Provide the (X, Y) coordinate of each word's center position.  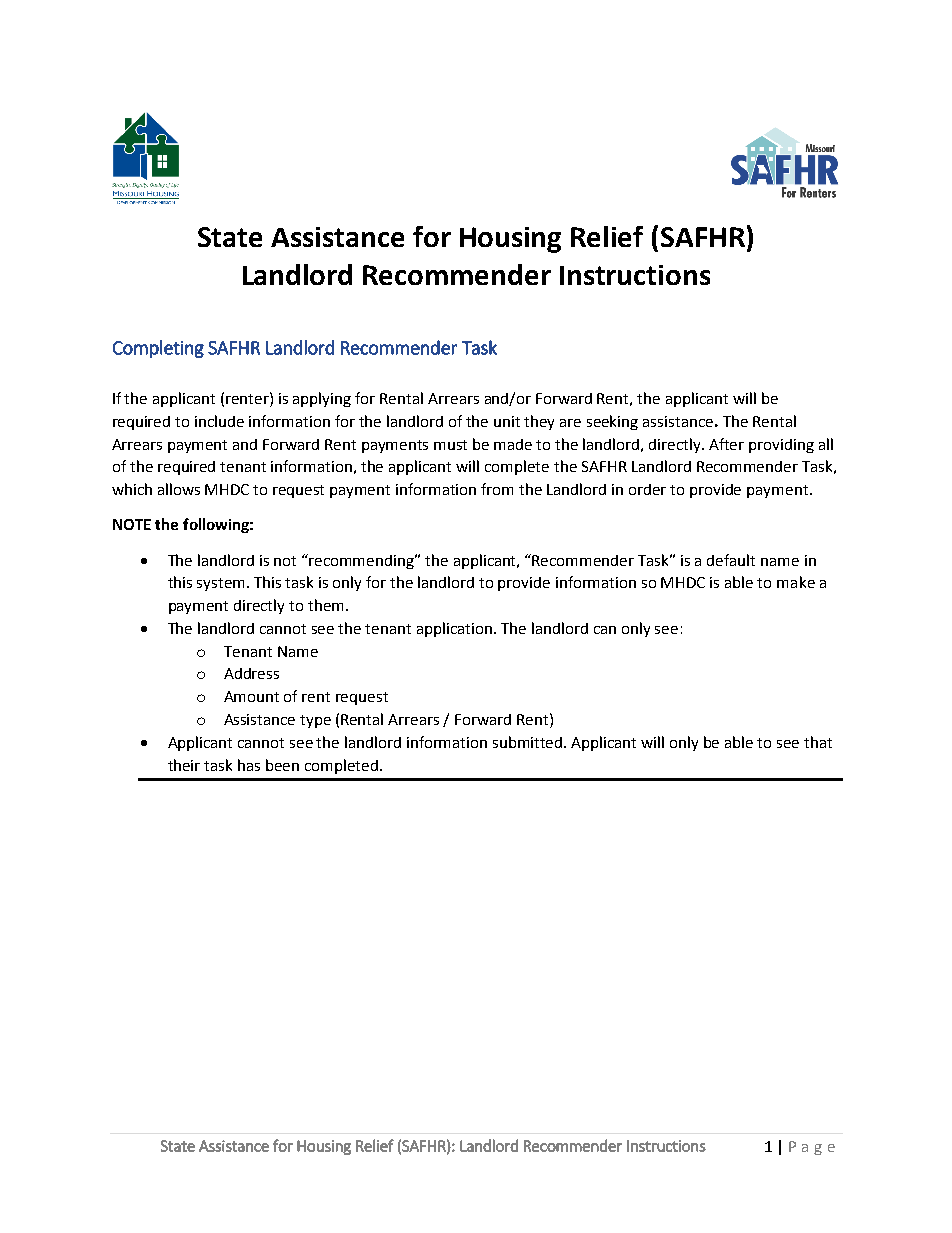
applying (322, 399)
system (222, 584)
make (796, 582)
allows (179, 489)
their (184, 765)
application (456, 629)
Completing (158, 349)
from (497, 489)
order (647, 489)
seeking (612, 422)
